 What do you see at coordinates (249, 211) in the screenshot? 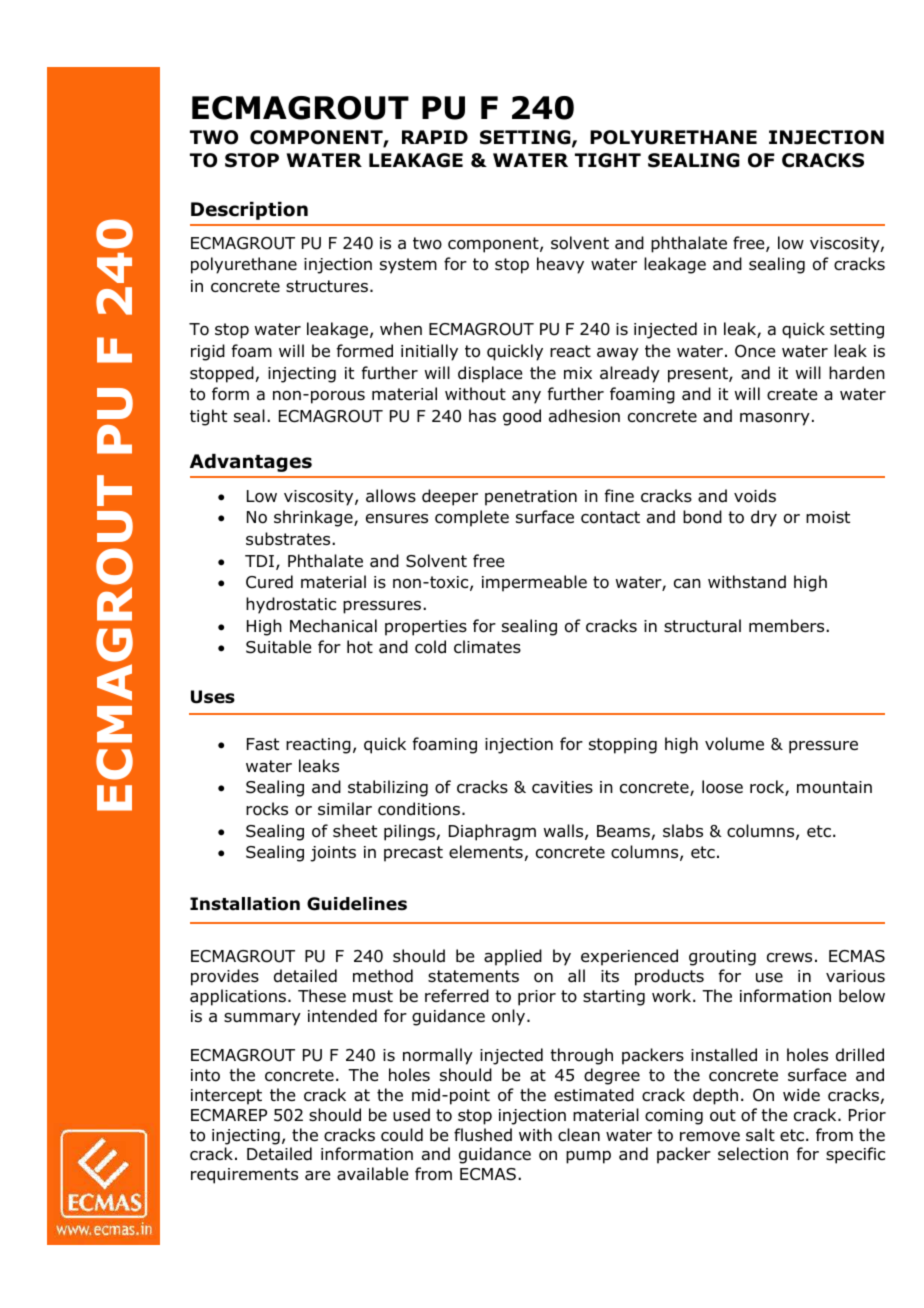
I see `Description` at bounding box center [249, 211].
